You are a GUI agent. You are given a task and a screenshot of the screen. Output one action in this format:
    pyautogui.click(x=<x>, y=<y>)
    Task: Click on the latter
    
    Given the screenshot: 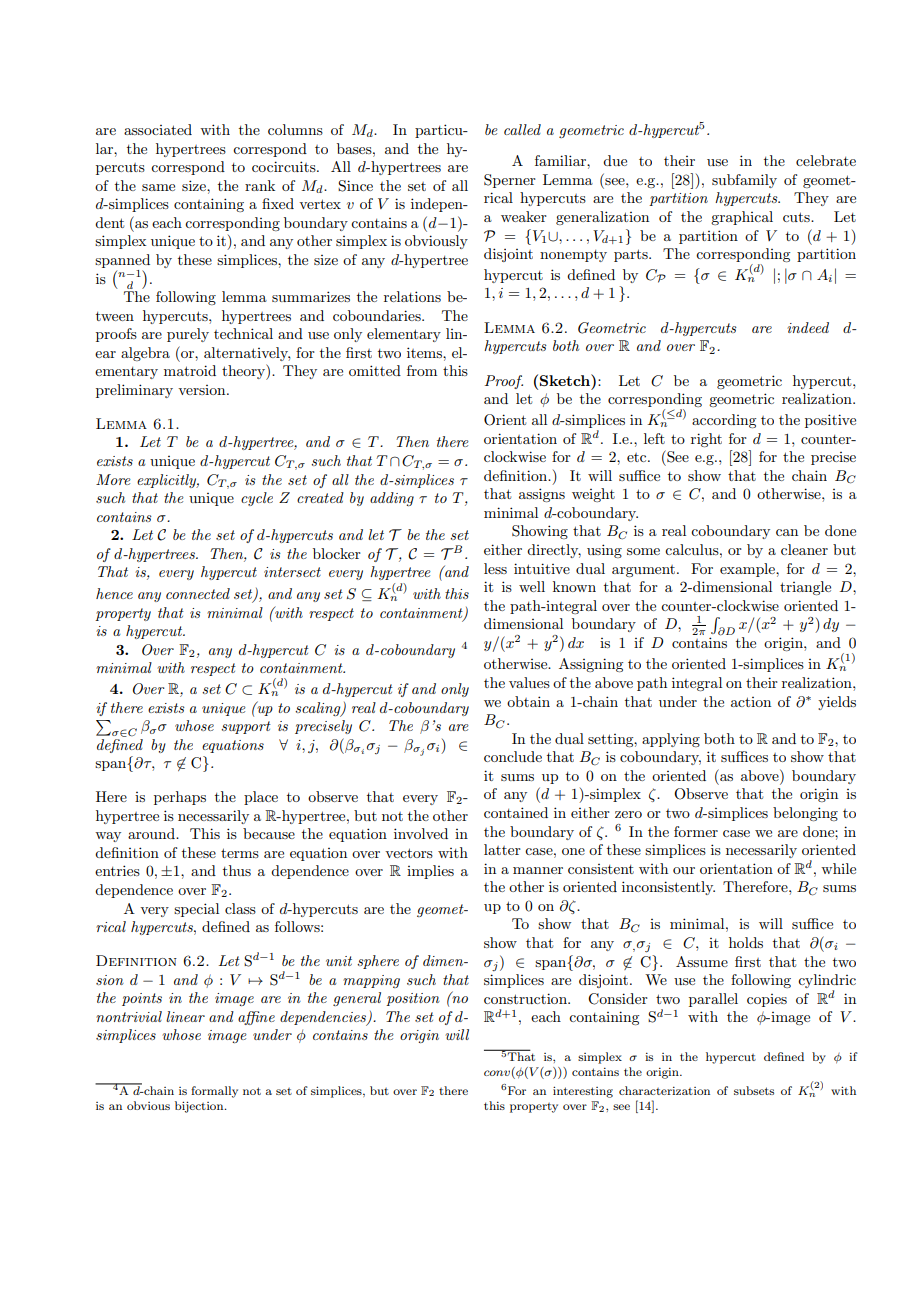 What is the action you would take?
    pyautogui.click(x=502, y=849)
